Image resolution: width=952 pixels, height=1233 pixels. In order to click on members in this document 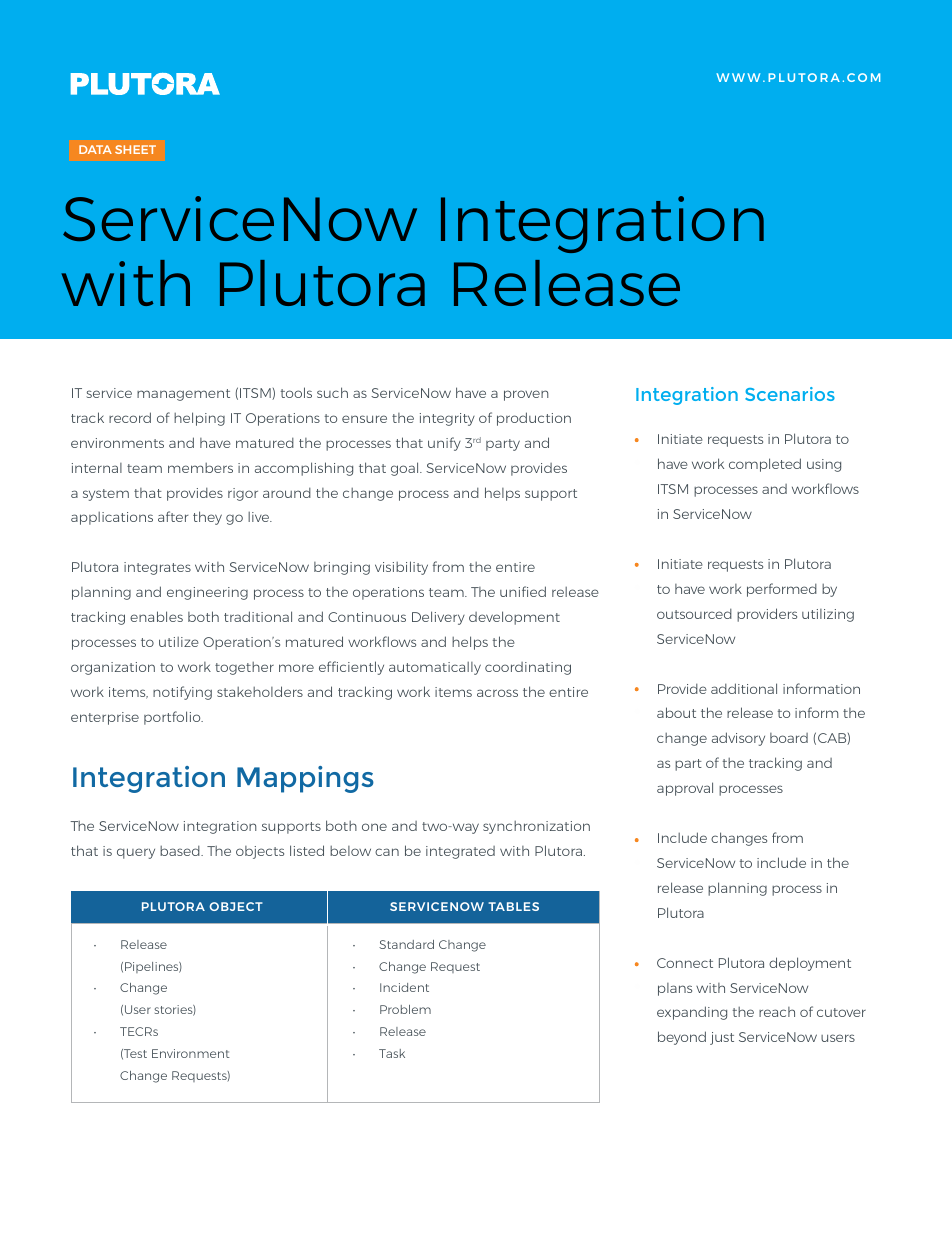, I will do `click(200, 468)`.
